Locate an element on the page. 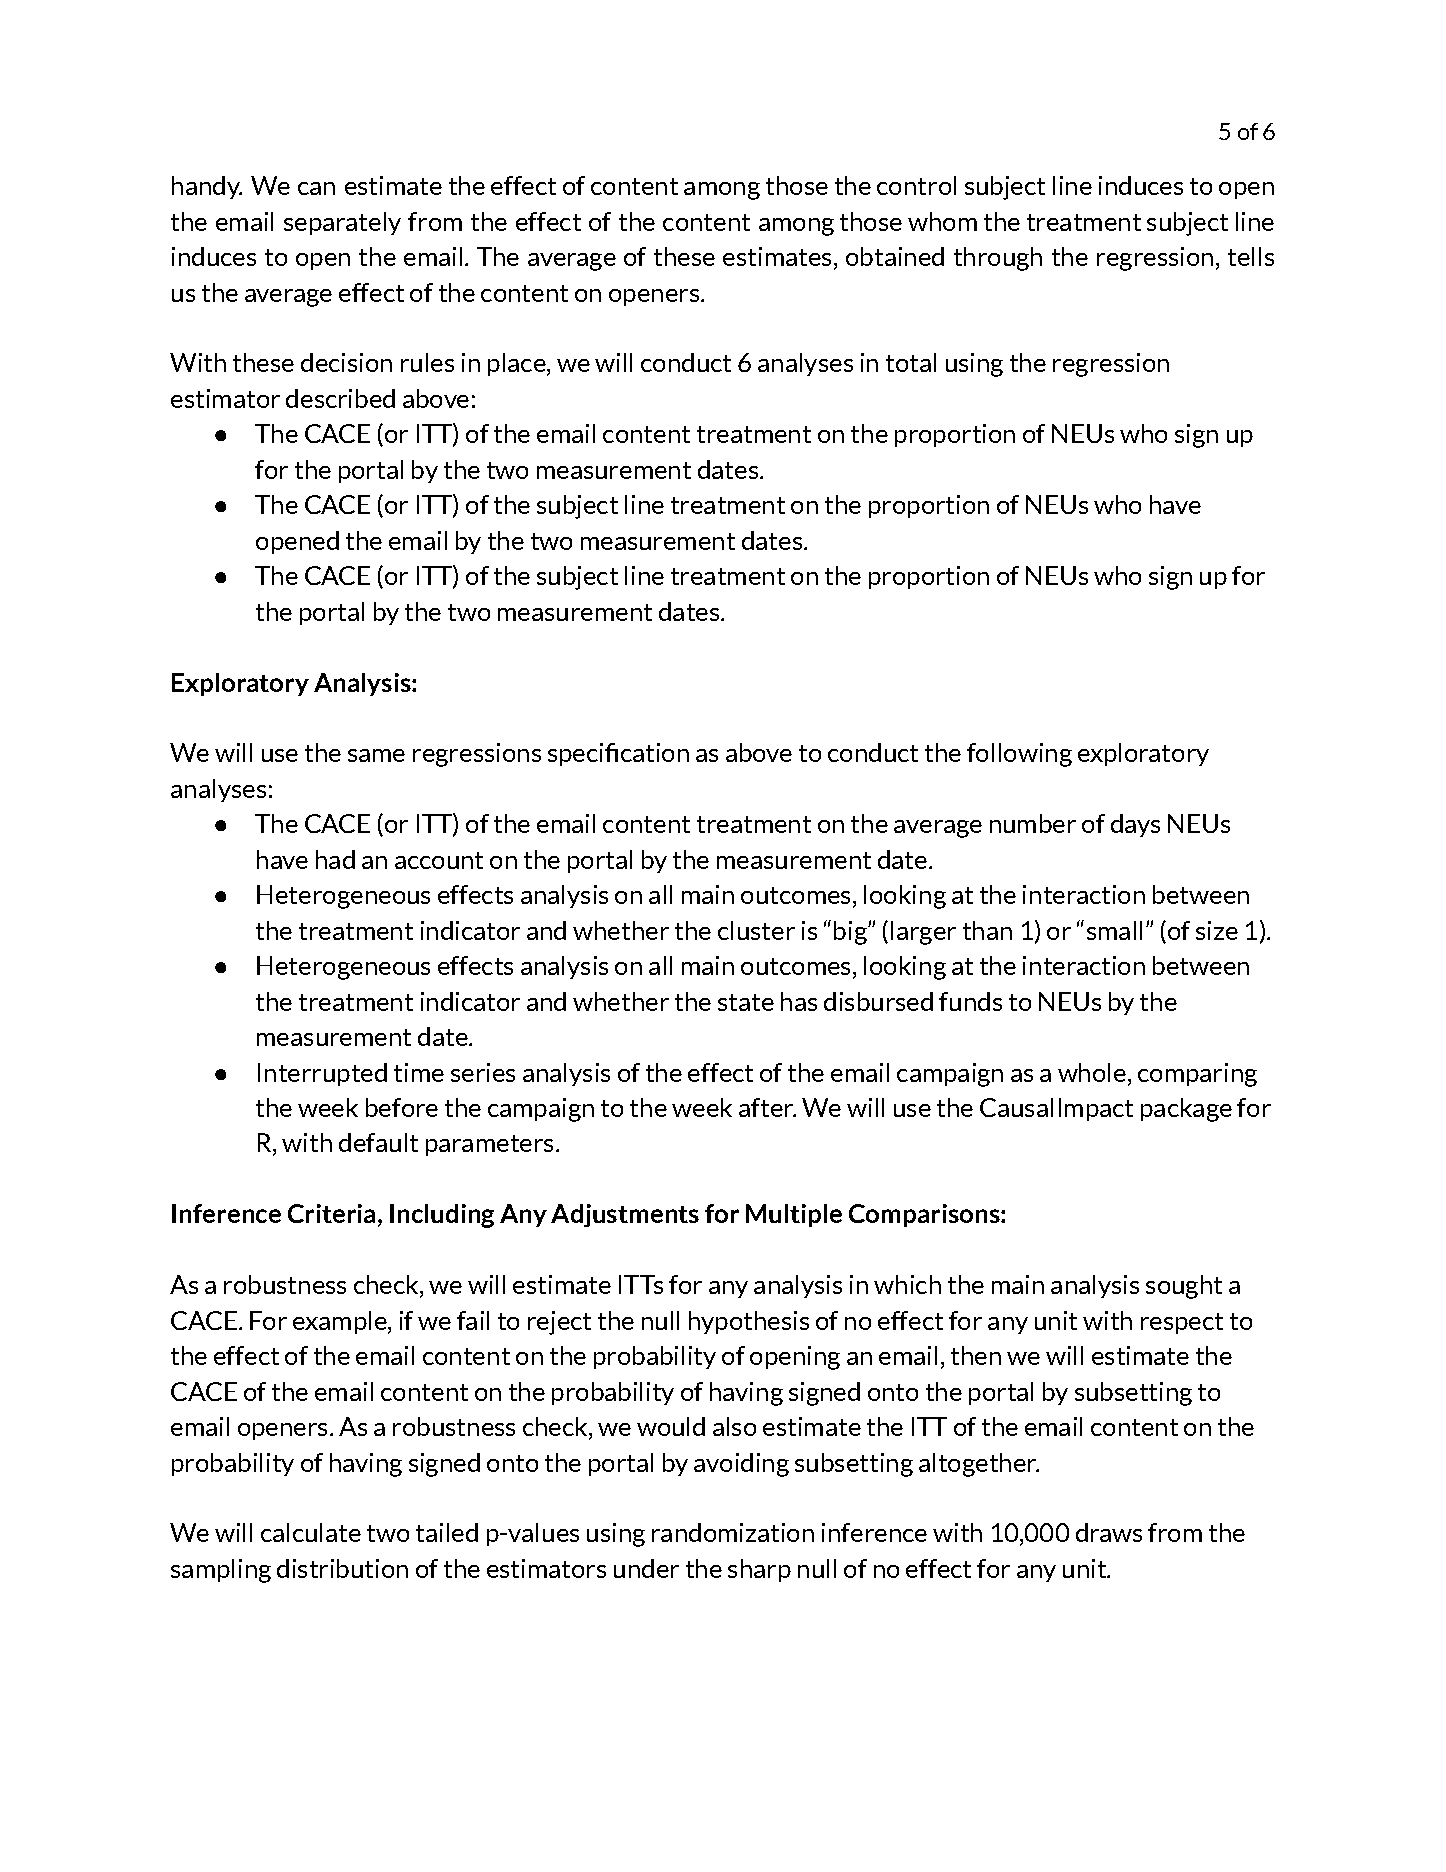 This image has width=1446, height=1872. separately is located at coordinates (342, 223).
